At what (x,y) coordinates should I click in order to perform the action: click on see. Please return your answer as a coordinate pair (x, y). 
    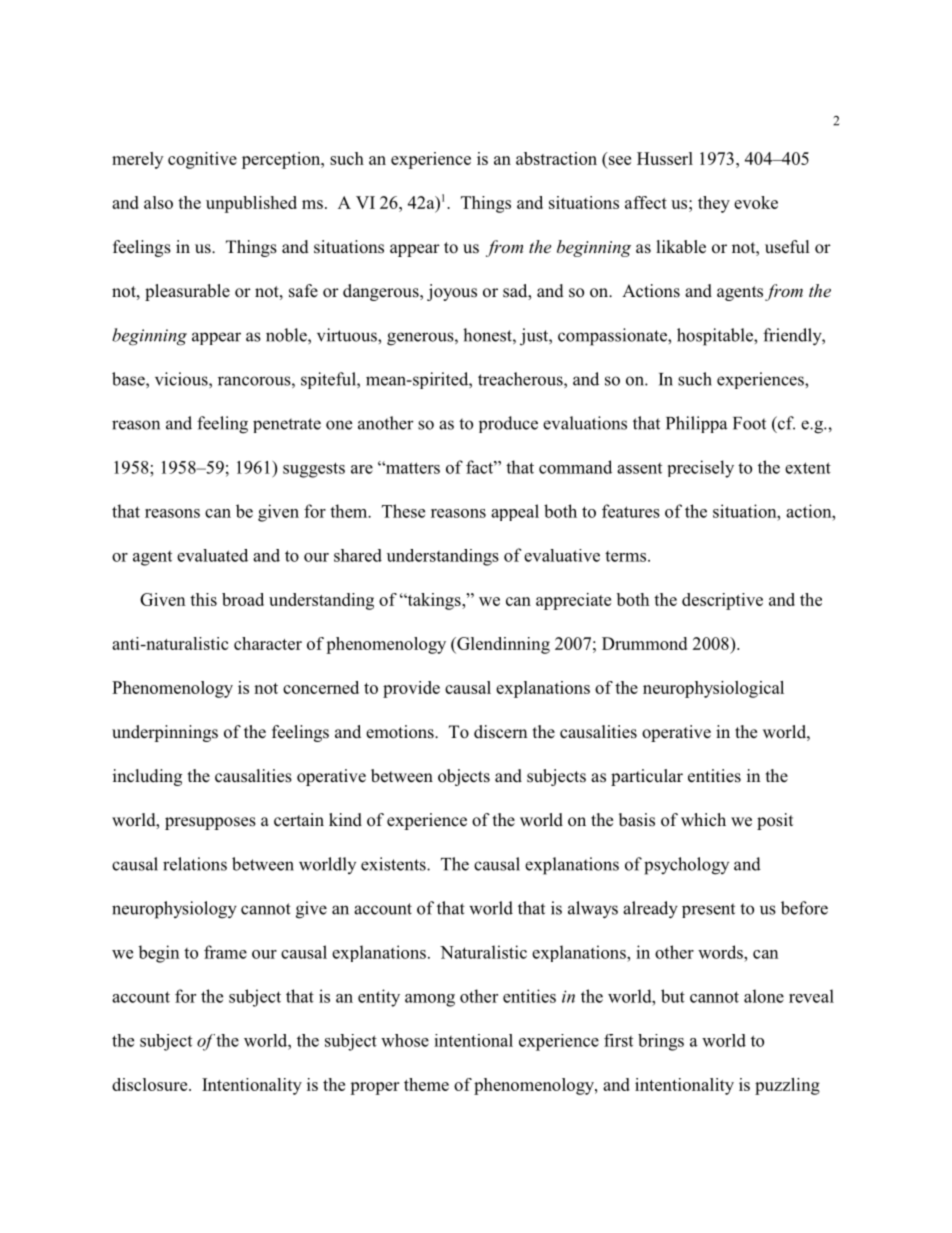
    Looking at the image, I should click on (620, 160).
